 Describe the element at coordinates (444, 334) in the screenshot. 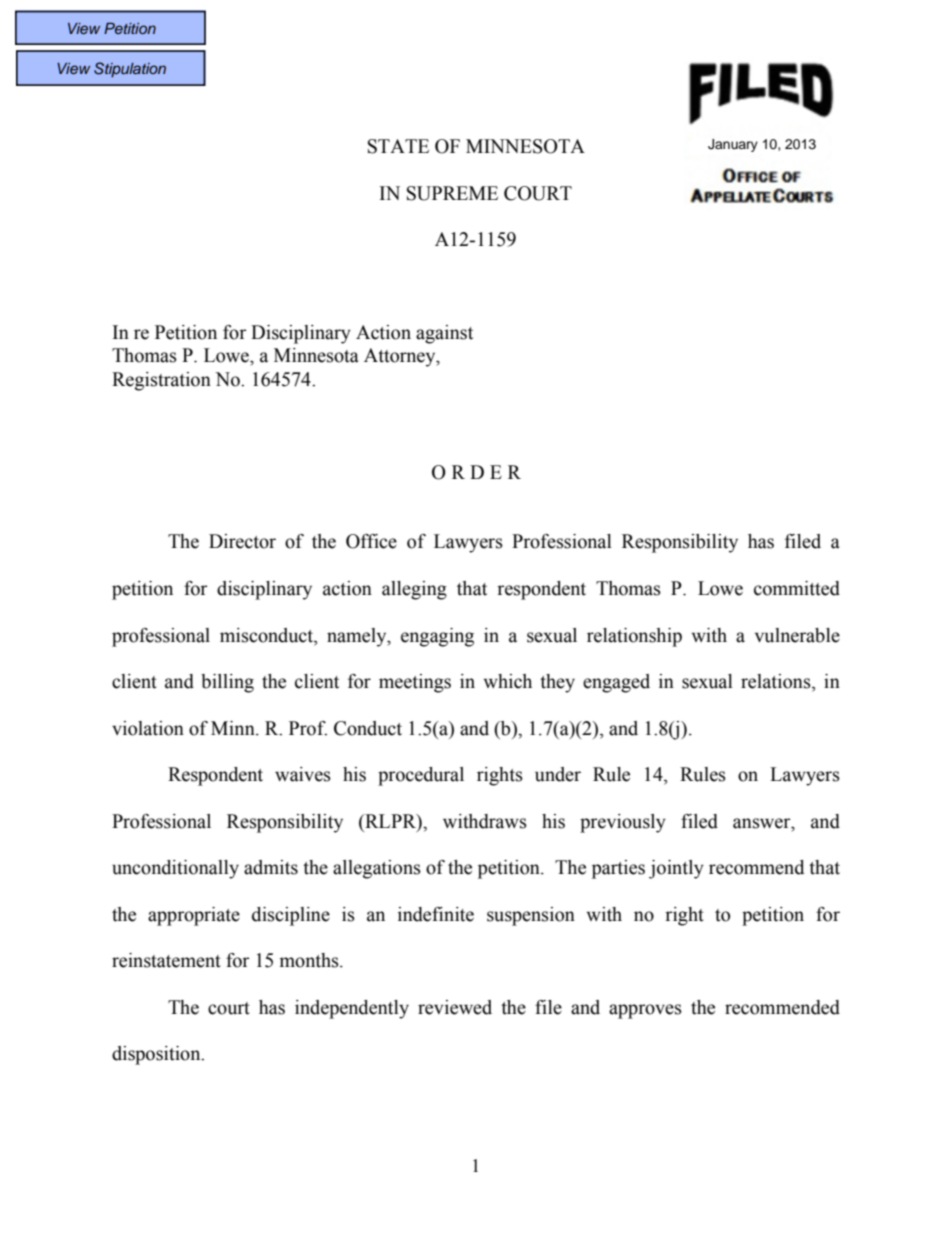

I see `against` at that location.
